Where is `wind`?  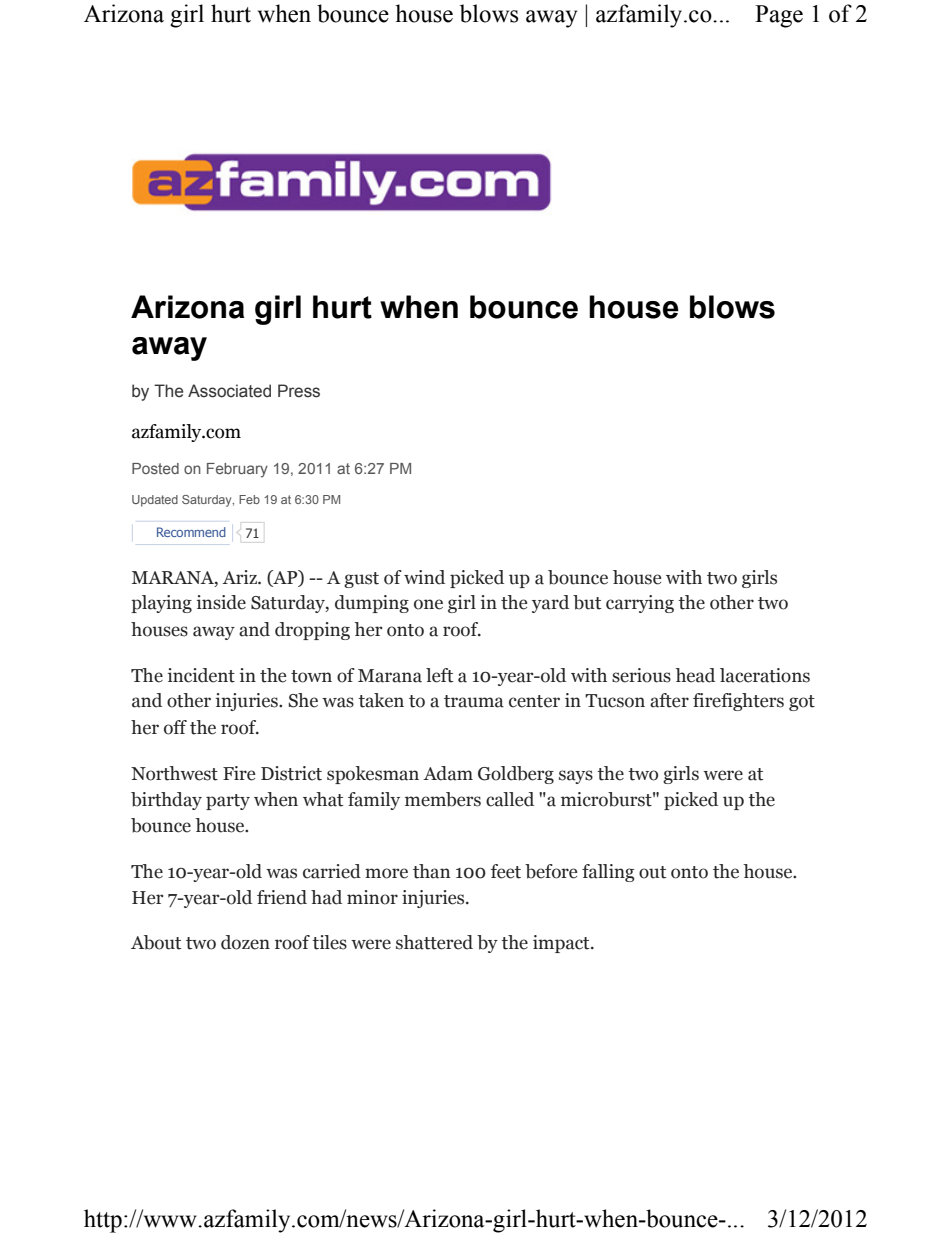 wind is located at coordinates (424, 577).
